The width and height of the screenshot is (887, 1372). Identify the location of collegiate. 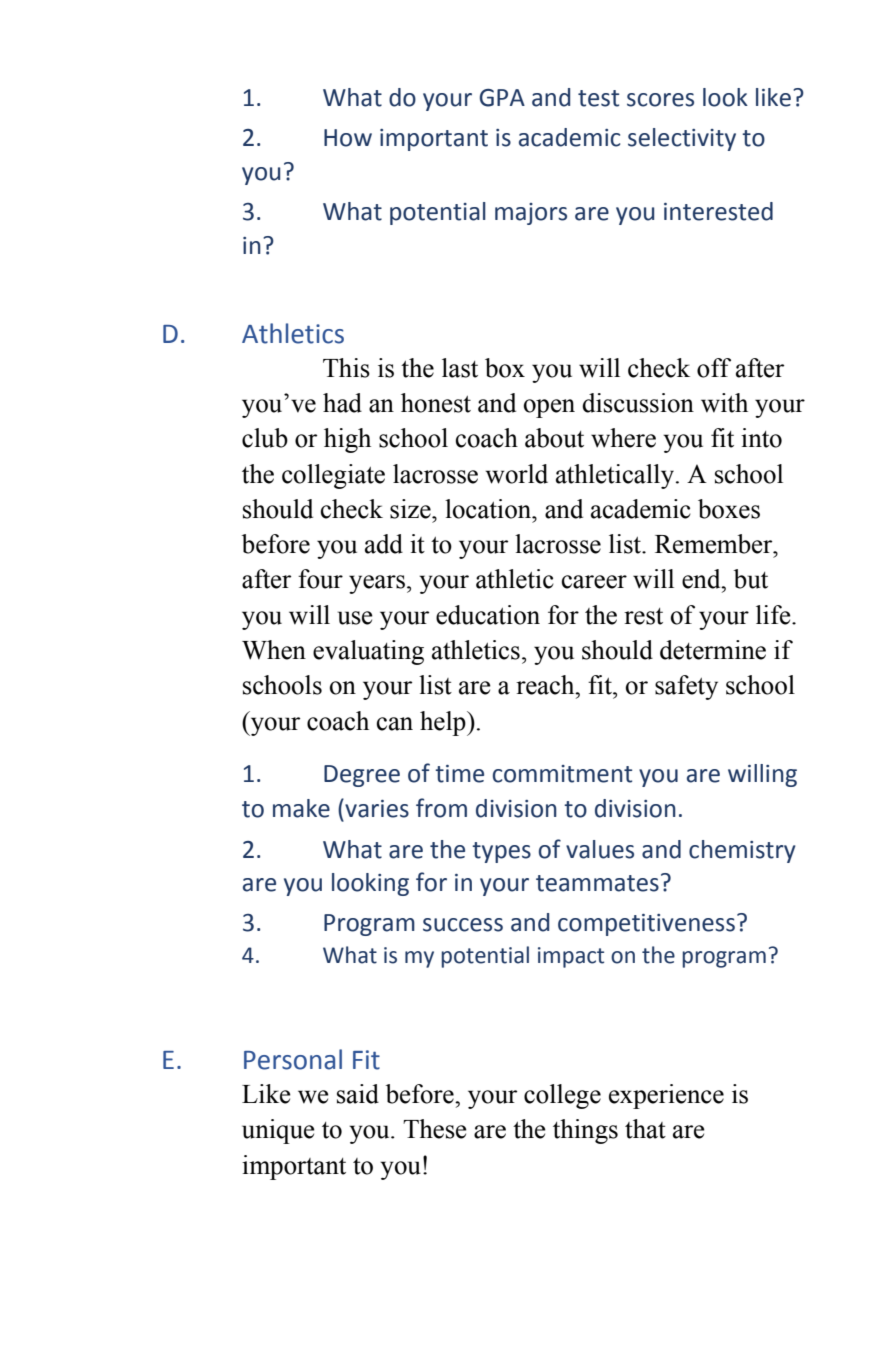
(333, 476).
